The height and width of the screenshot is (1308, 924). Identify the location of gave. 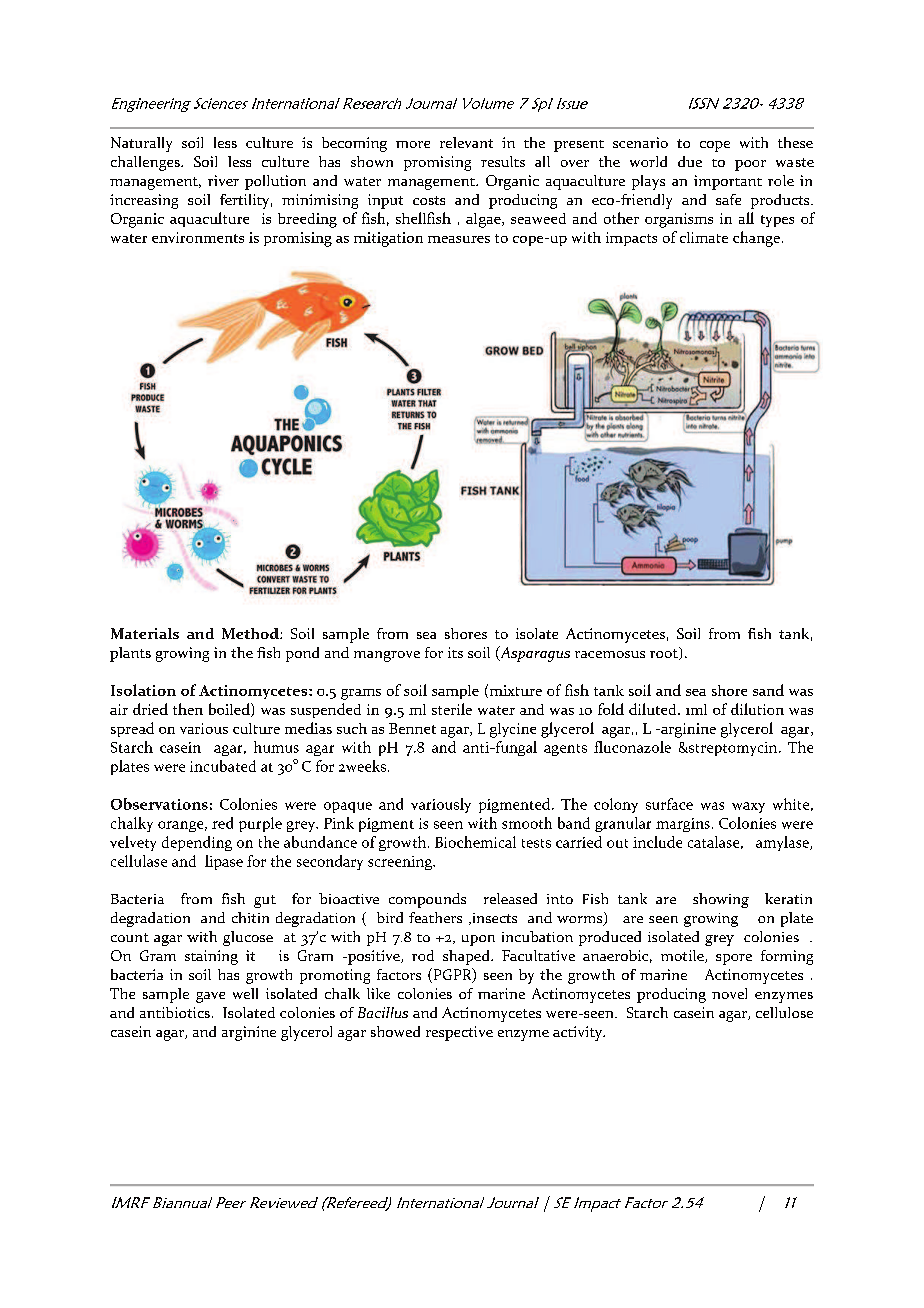
(210, 997).
